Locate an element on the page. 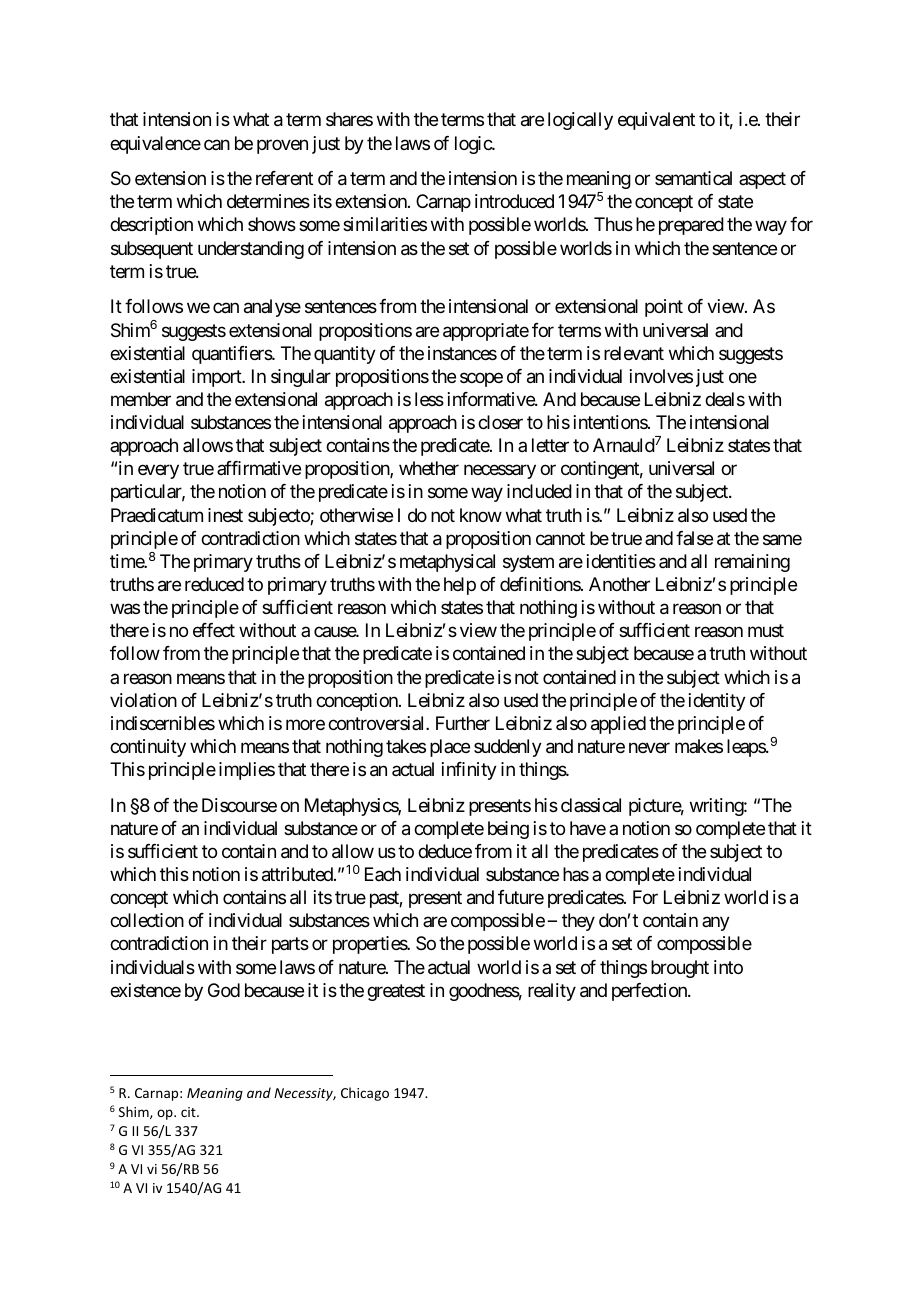 The image size is (924, 1308). cit is located at coordinates (189, 1112).
